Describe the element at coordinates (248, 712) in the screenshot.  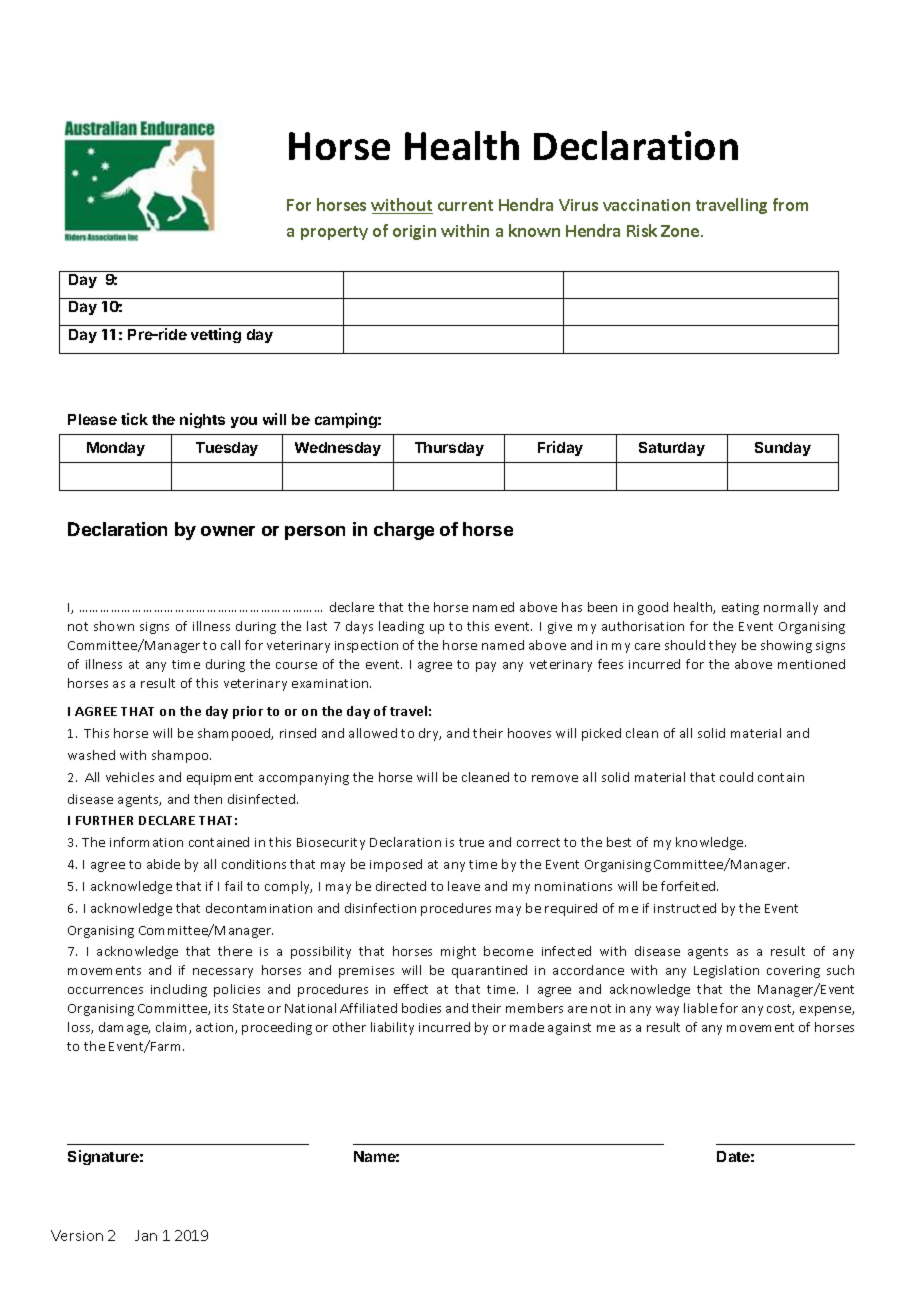
I see `prior` at that location.
